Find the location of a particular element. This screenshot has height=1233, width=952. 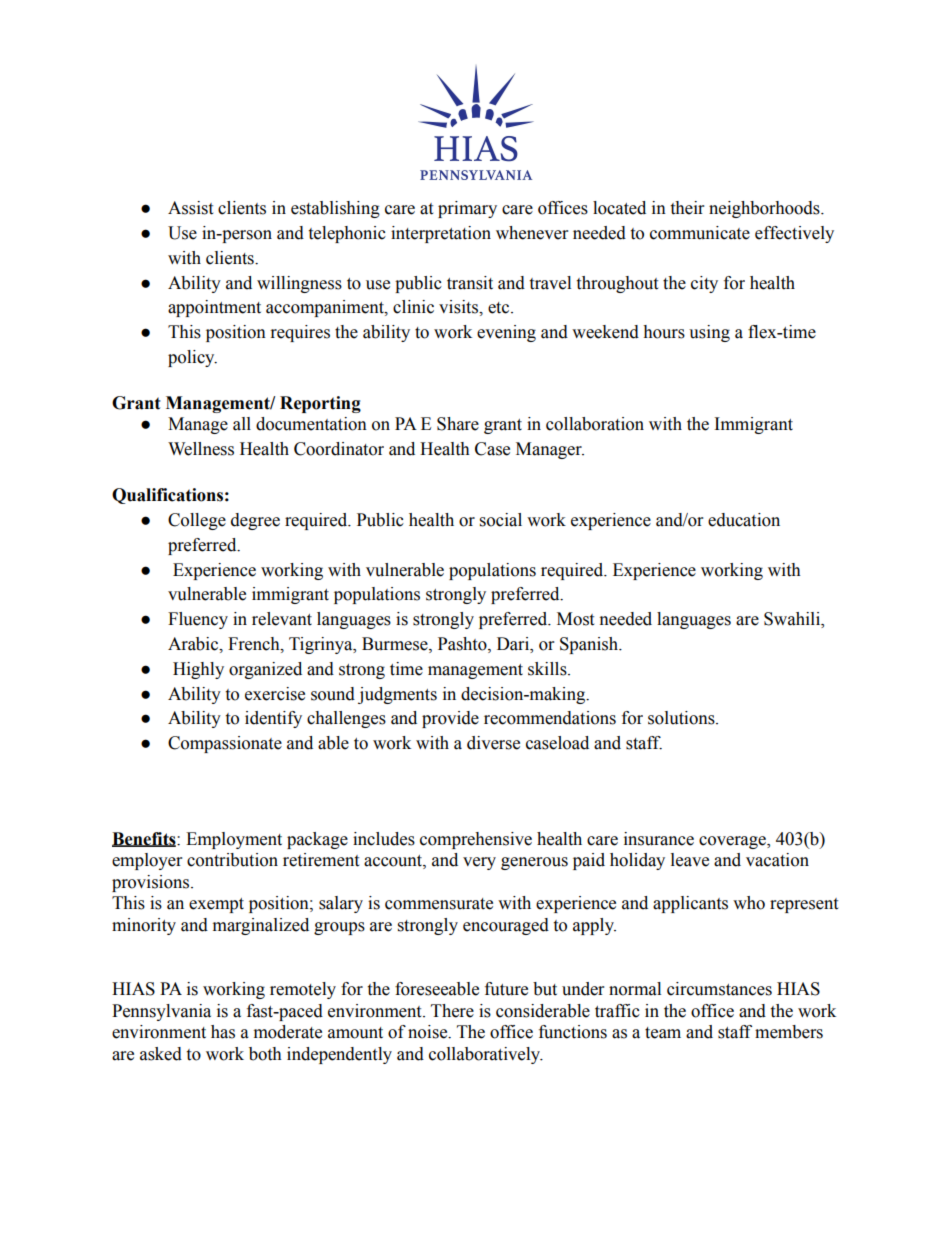

Compassionate is located at coordinates (225, 744).
